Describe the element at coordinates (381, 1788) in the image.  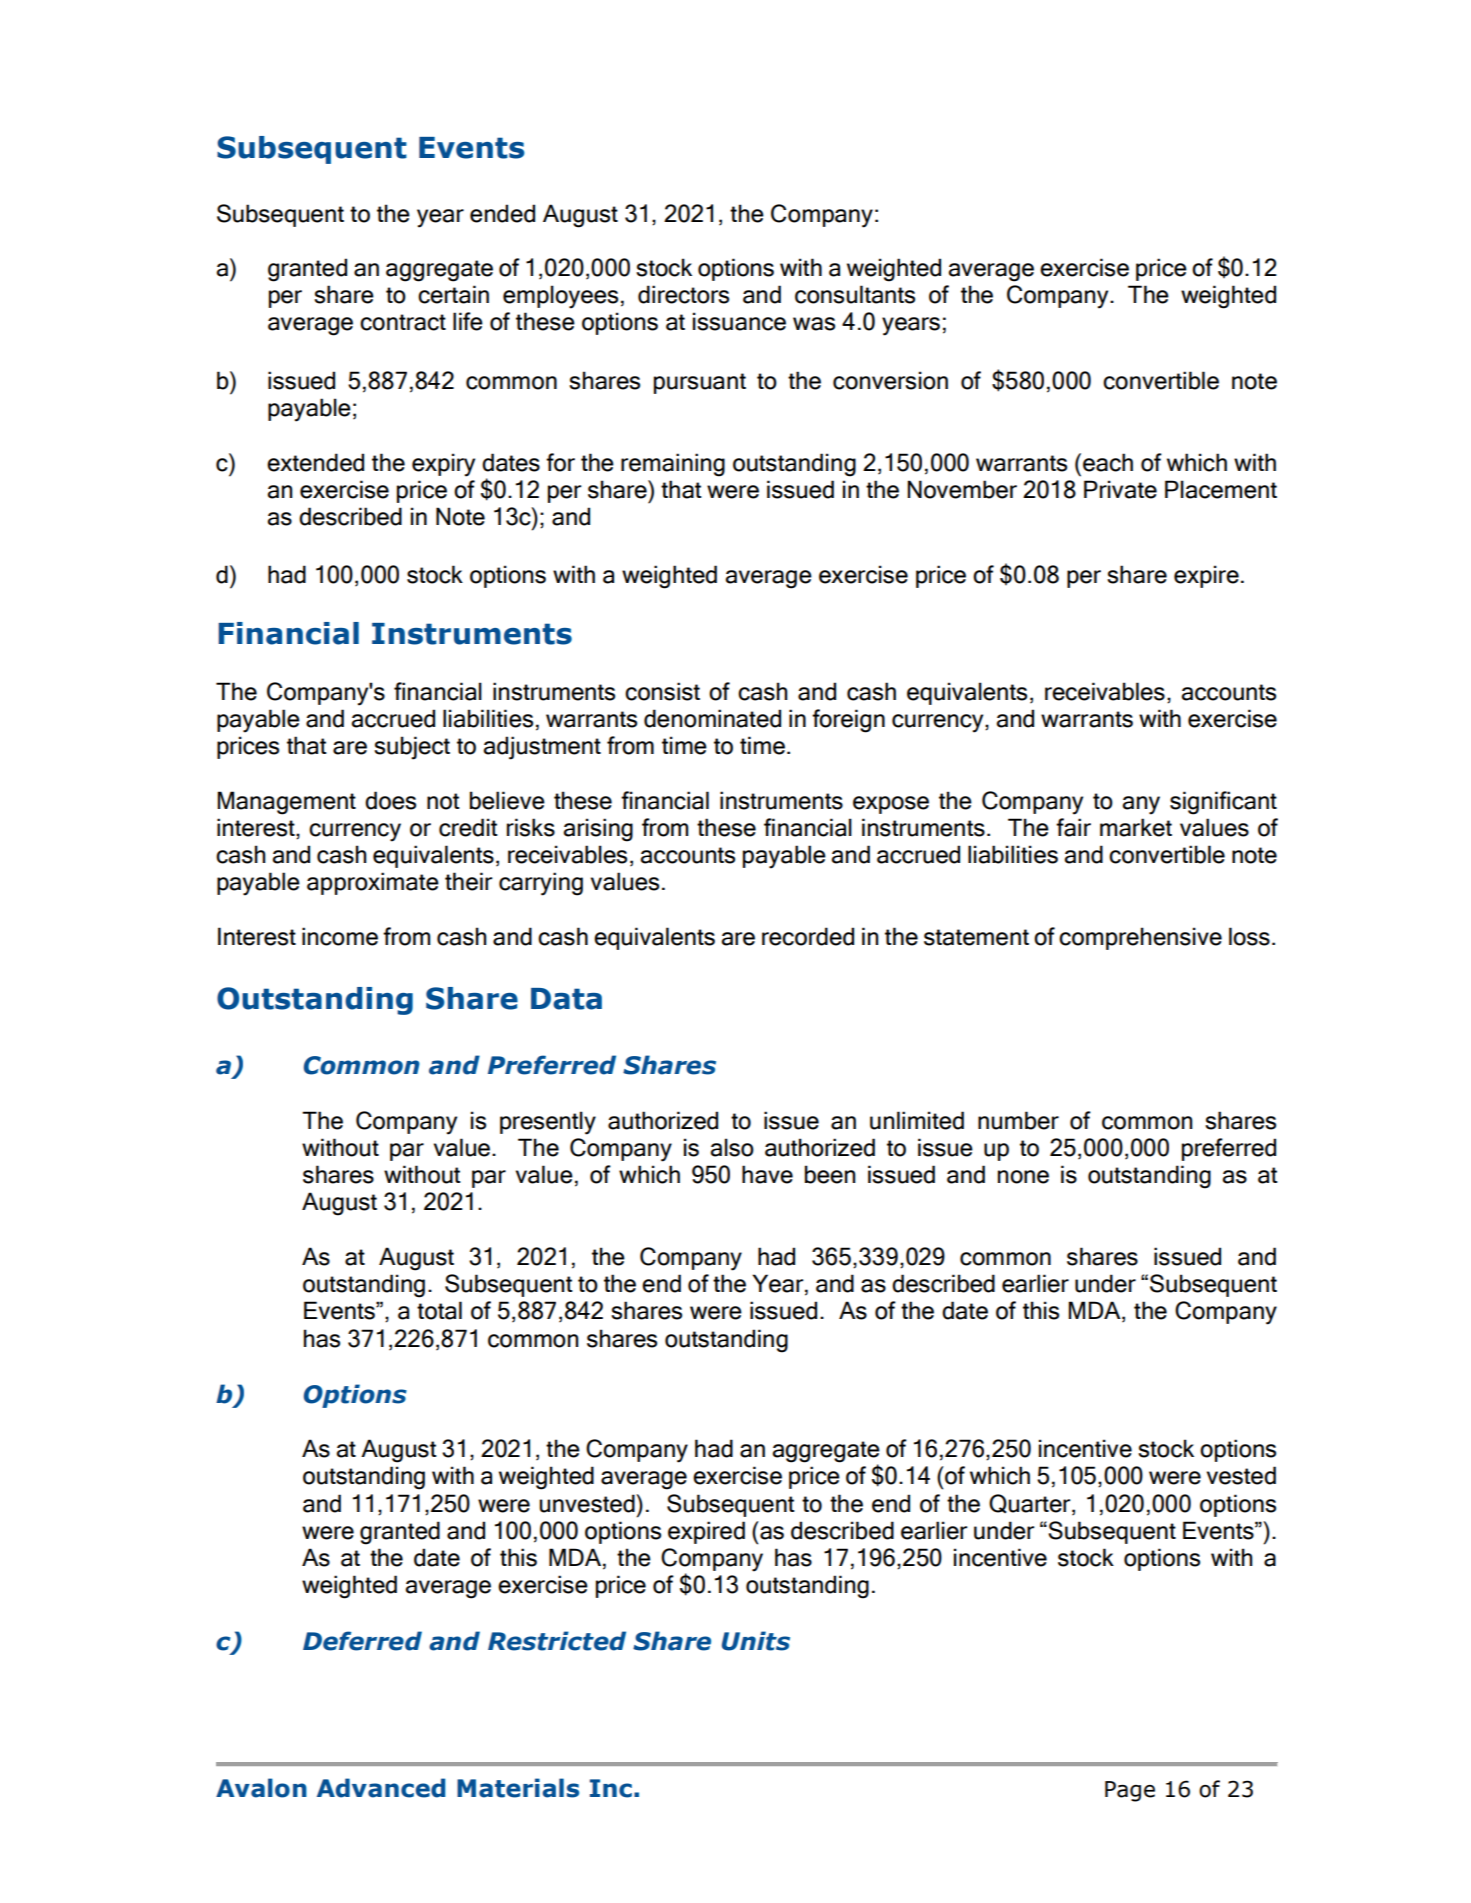
I see `Advanced` at that location.
